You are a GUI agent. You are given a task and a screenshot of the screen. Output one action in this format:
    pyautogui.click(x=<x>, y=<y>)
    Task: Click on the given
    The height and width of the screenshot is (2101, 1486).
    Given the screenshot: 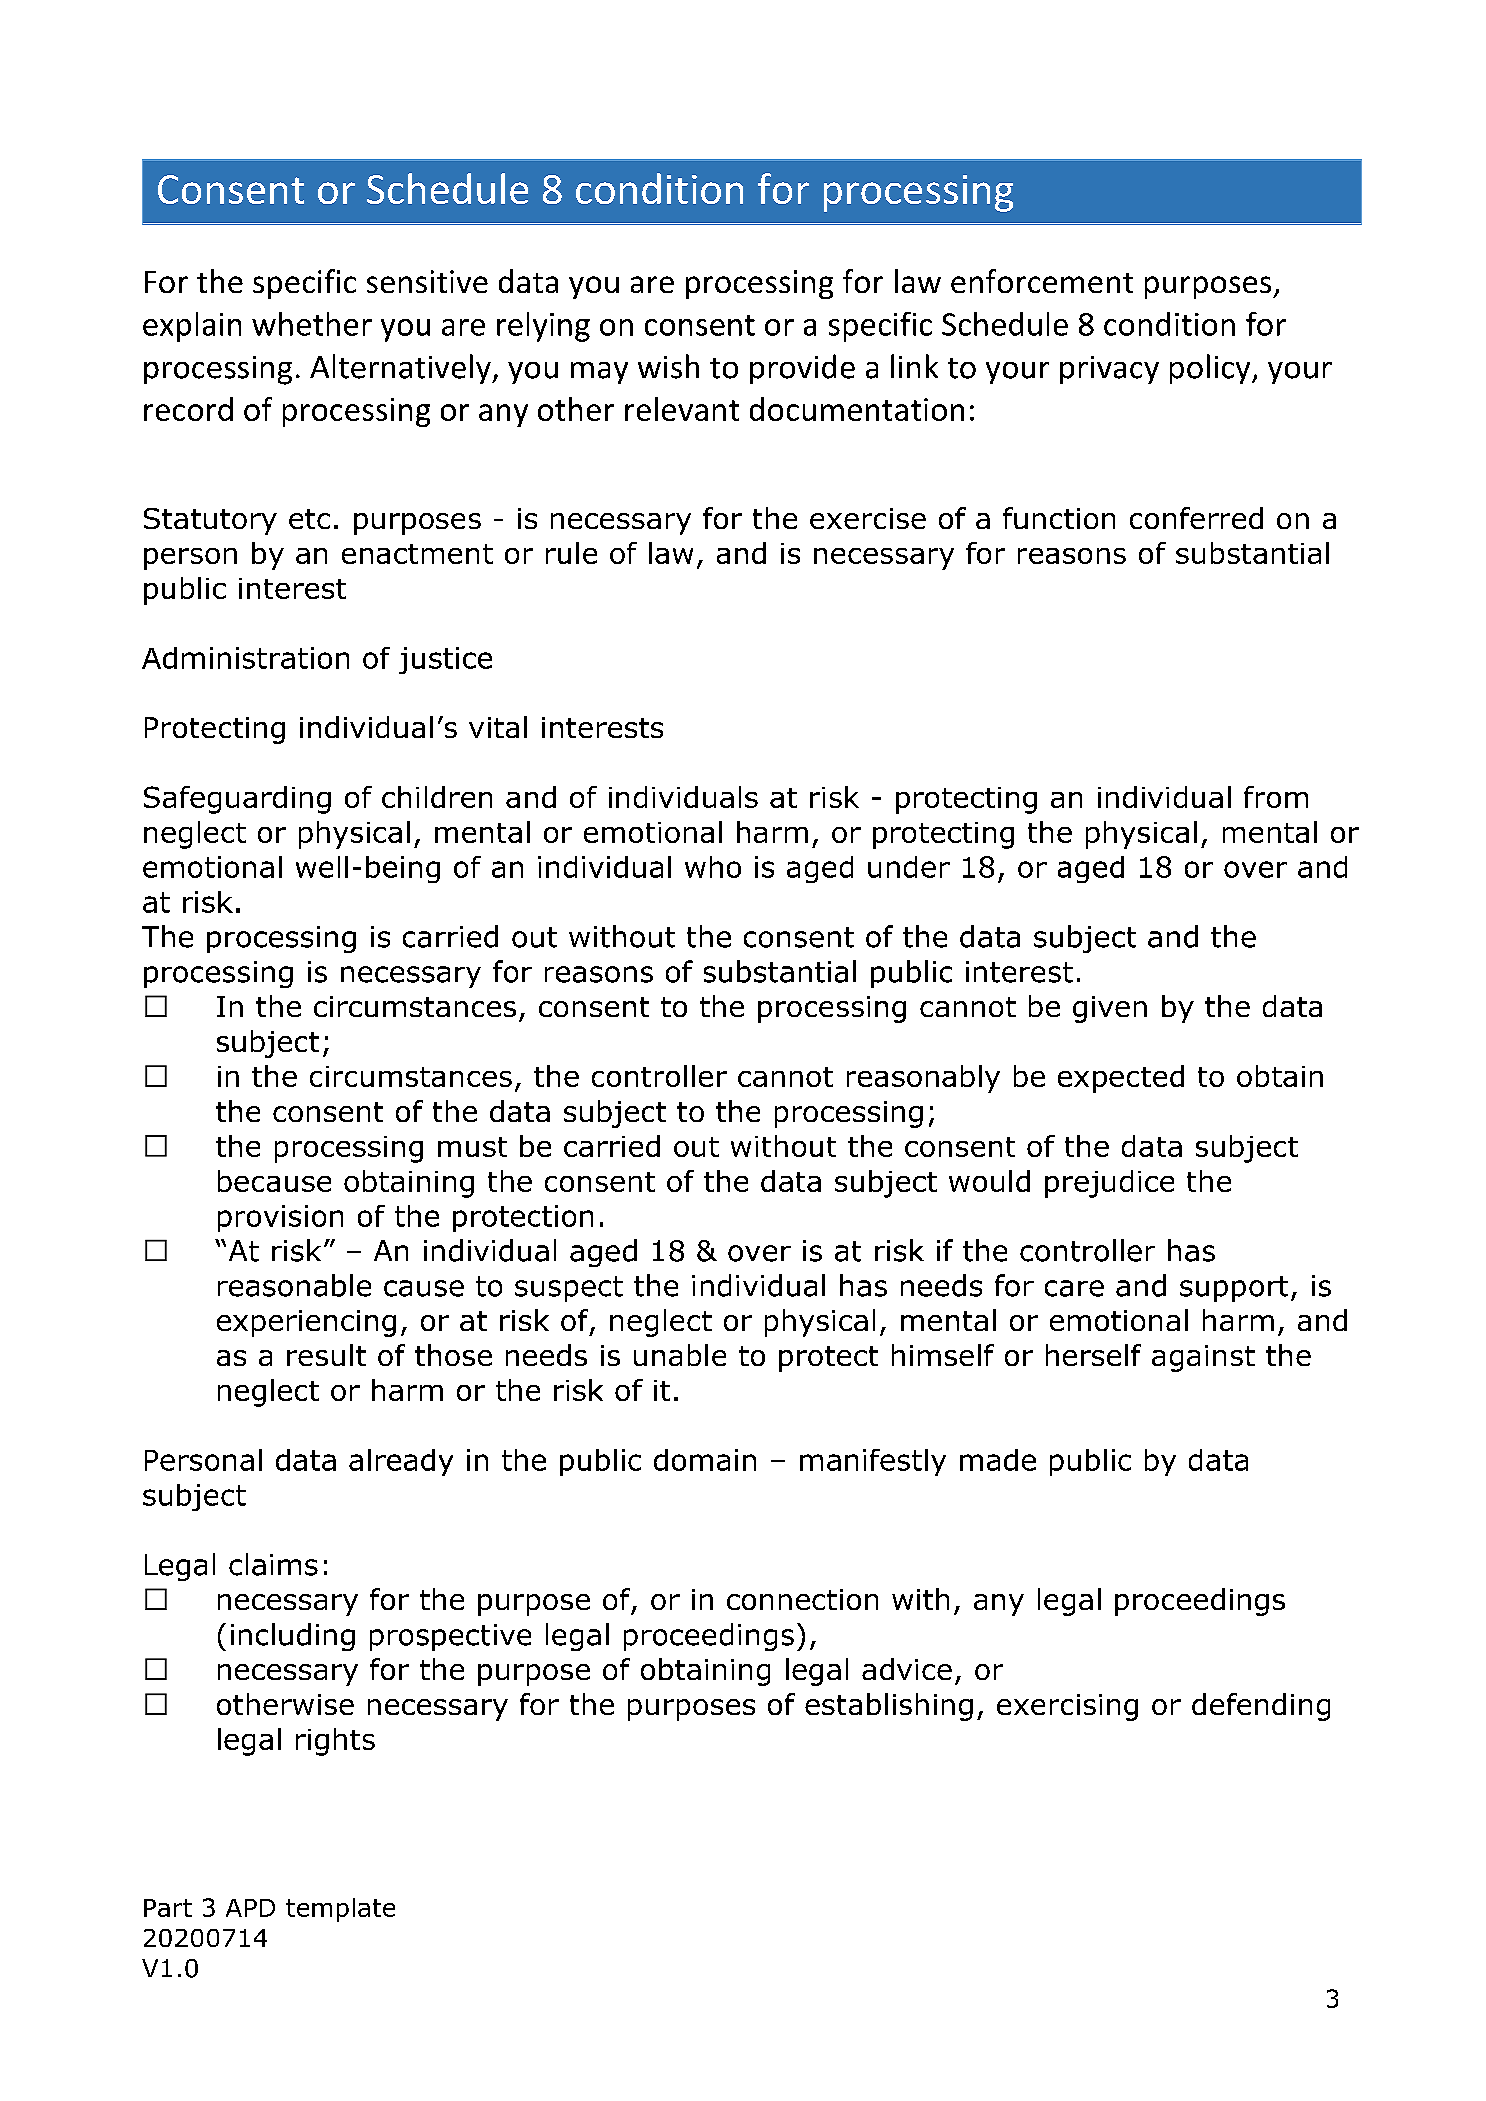 What is the action you would take?
    pyautogui.click(x=1110, y=1009)
